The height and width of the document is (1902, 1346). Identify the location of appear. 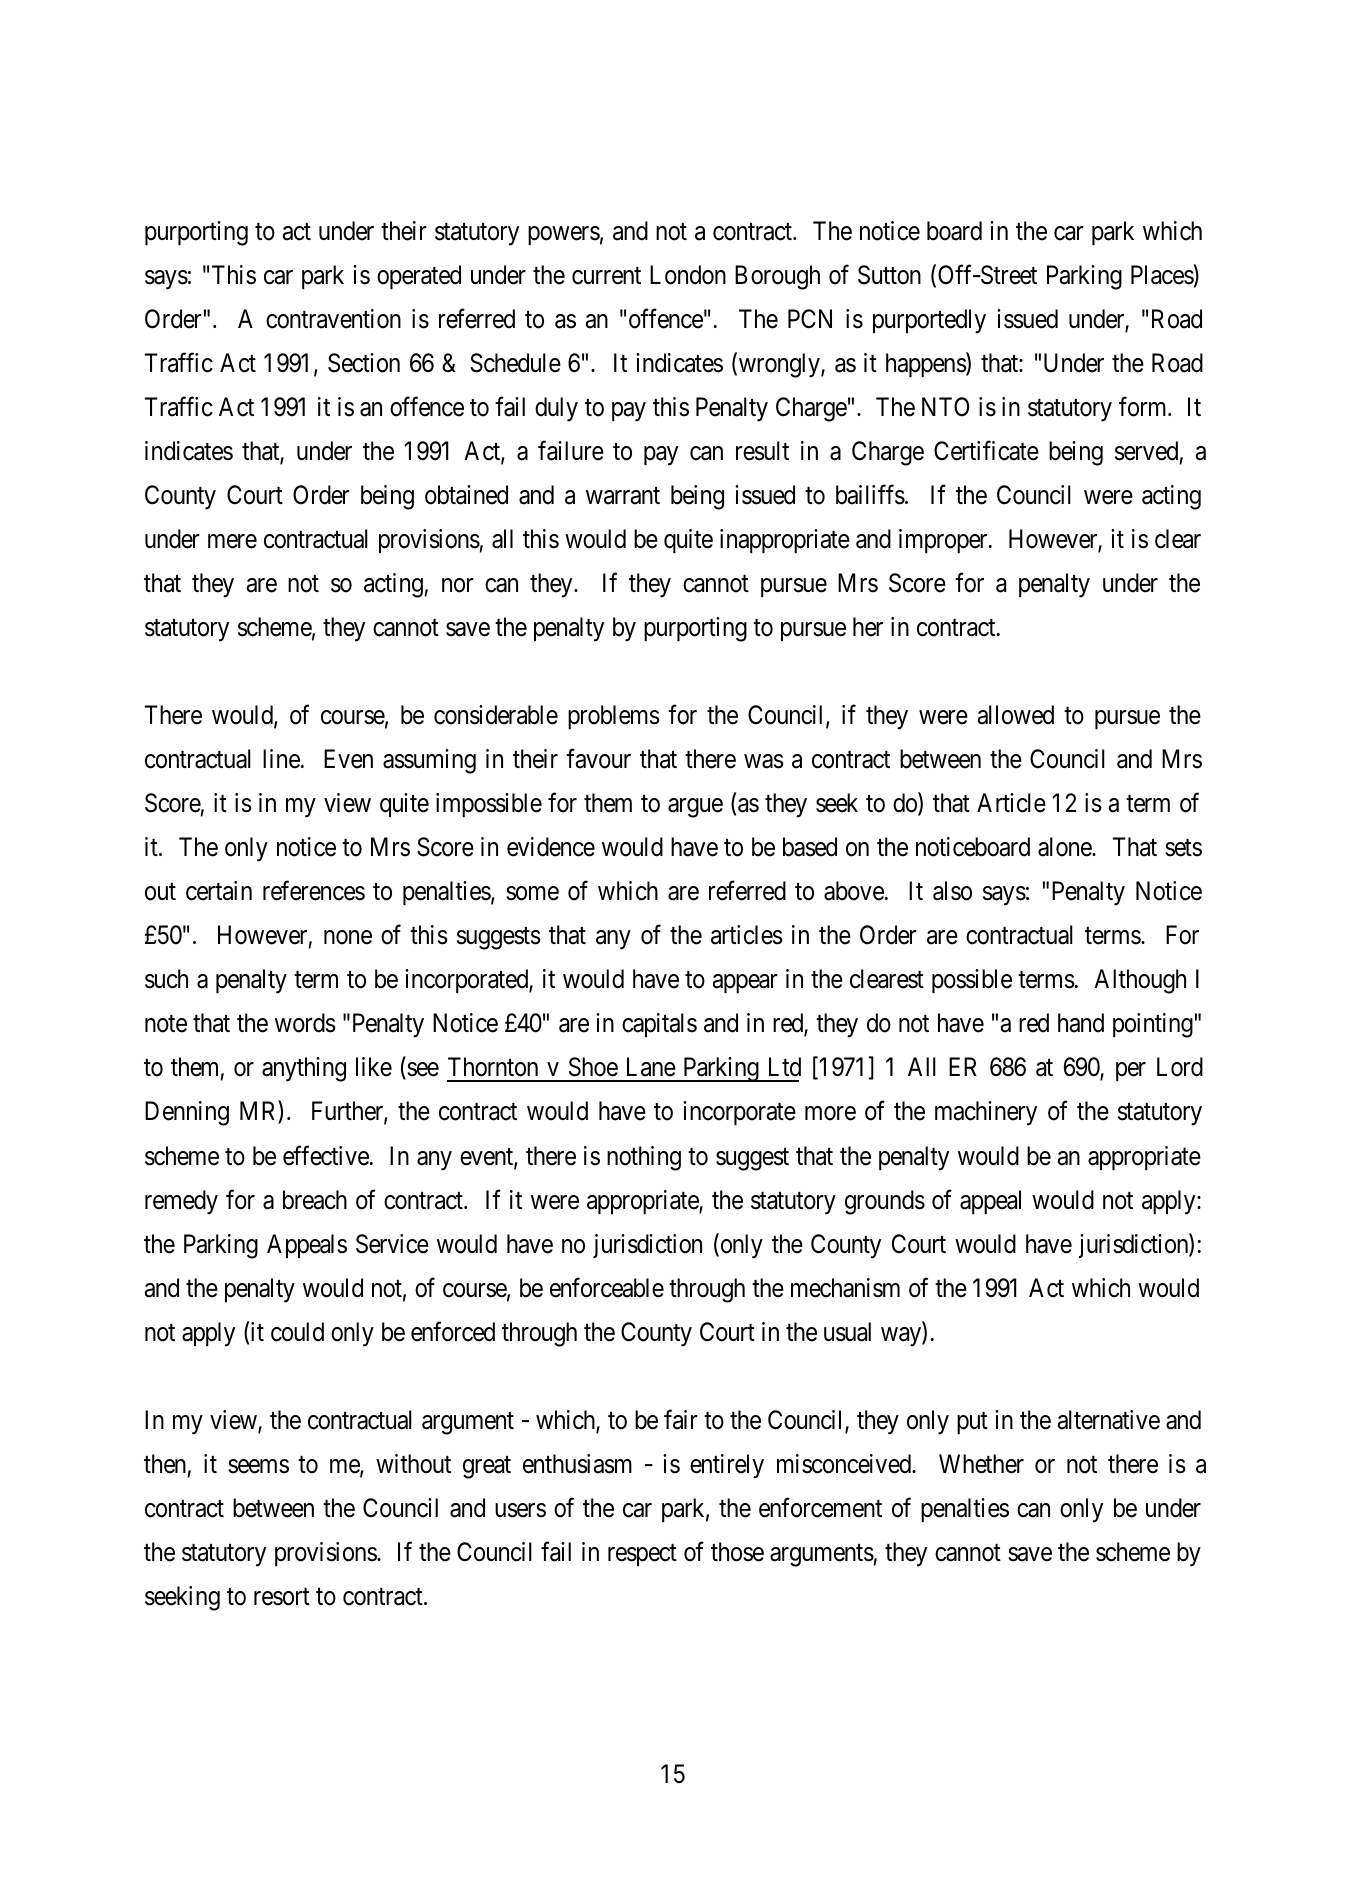
(745, 984).
